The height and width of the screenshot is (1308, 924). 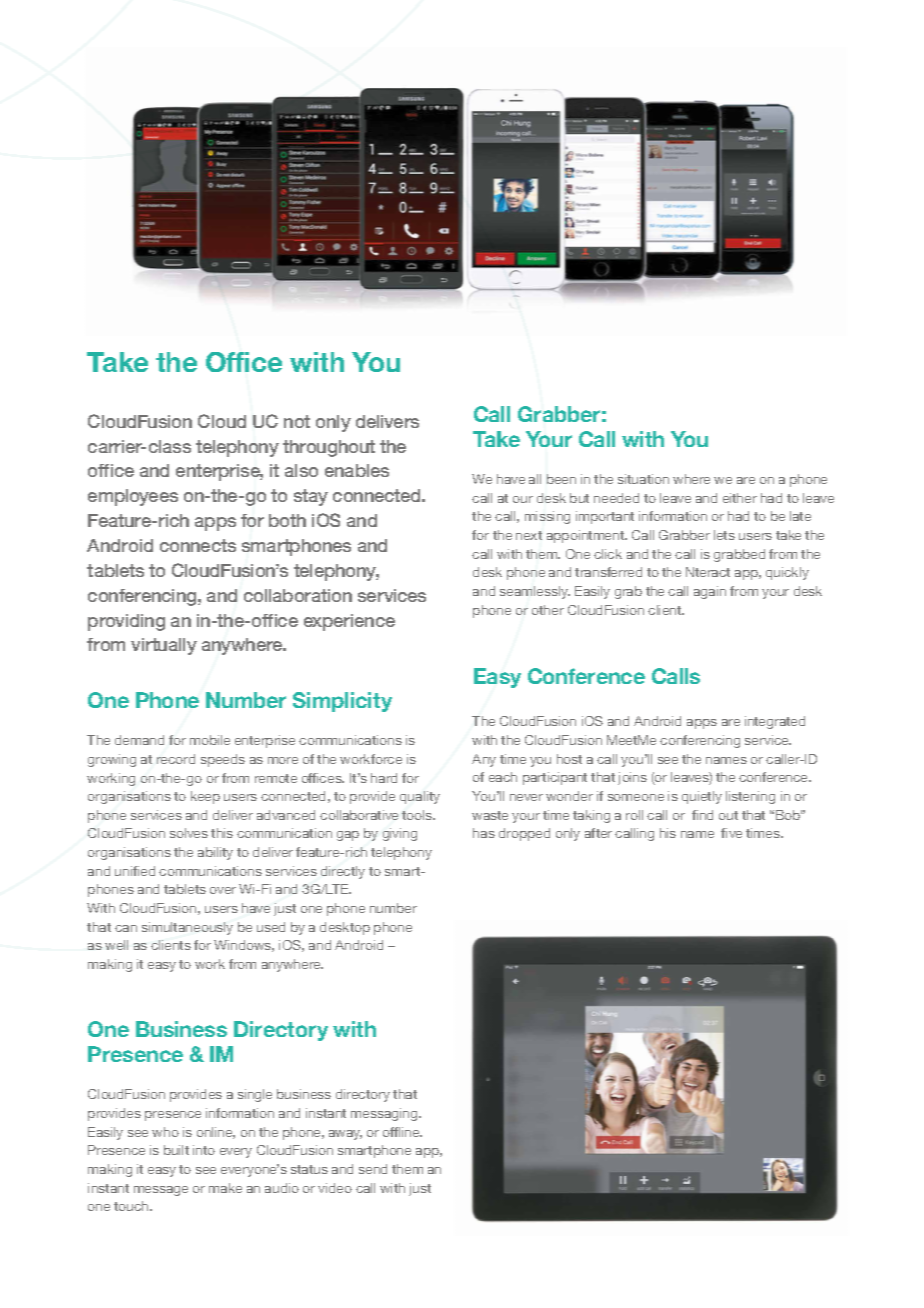 What do you see at coordinates (702, 815) in the screenshot?
I see `find` at bounding box center [702, 815].
